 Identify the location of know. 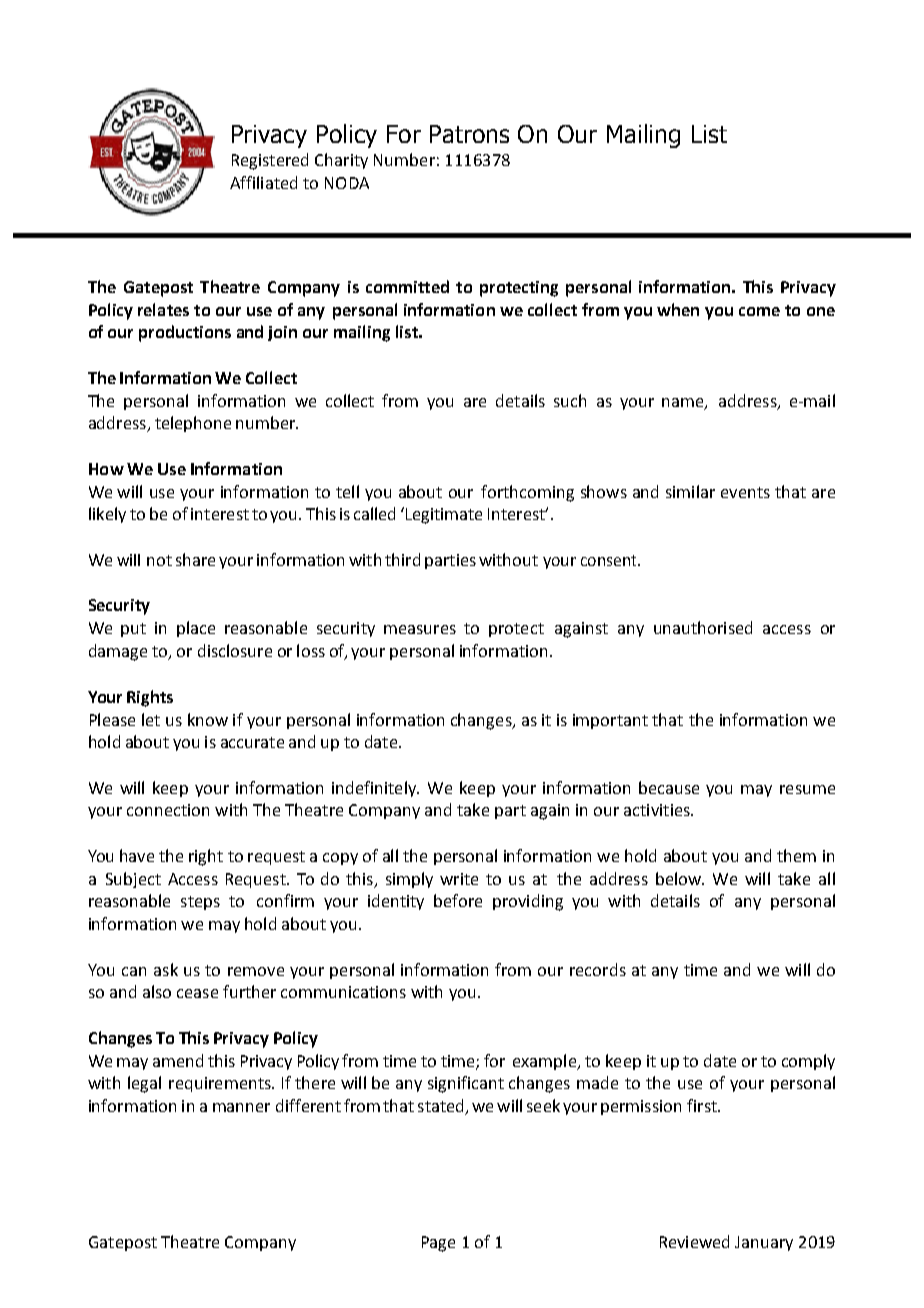
(208, 719).
